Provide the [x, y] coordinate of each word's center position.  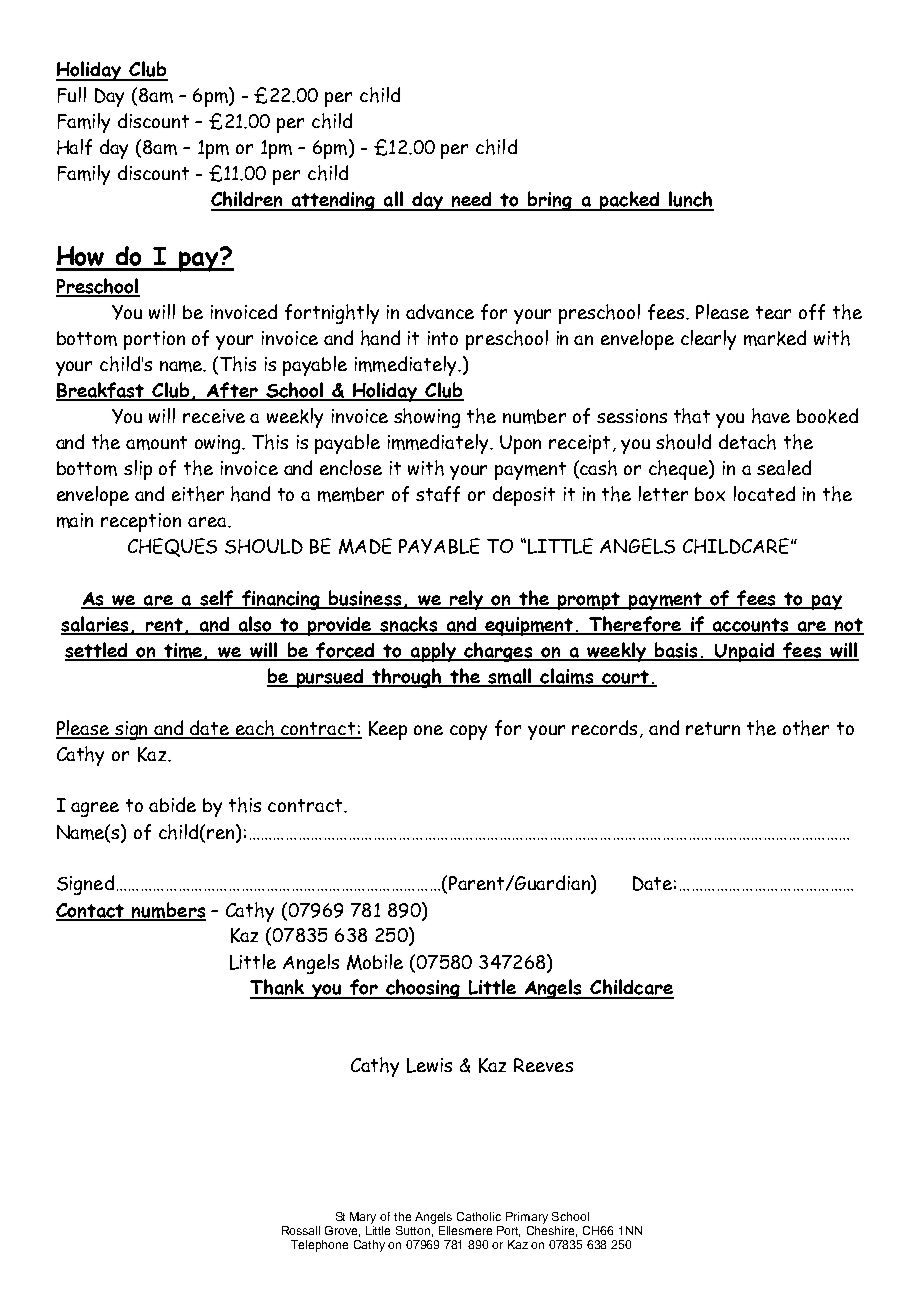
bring [550, 201]
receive [214, 416]
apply [433, 652]
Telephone [319, 1246]
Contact [91, 911]
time [183, 651]
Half [74, 147]
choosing [423, 989]
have [771, 416]
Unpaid [745, 652]
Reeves [543, 1065]
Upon [520, 444]
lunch [690, 200]
